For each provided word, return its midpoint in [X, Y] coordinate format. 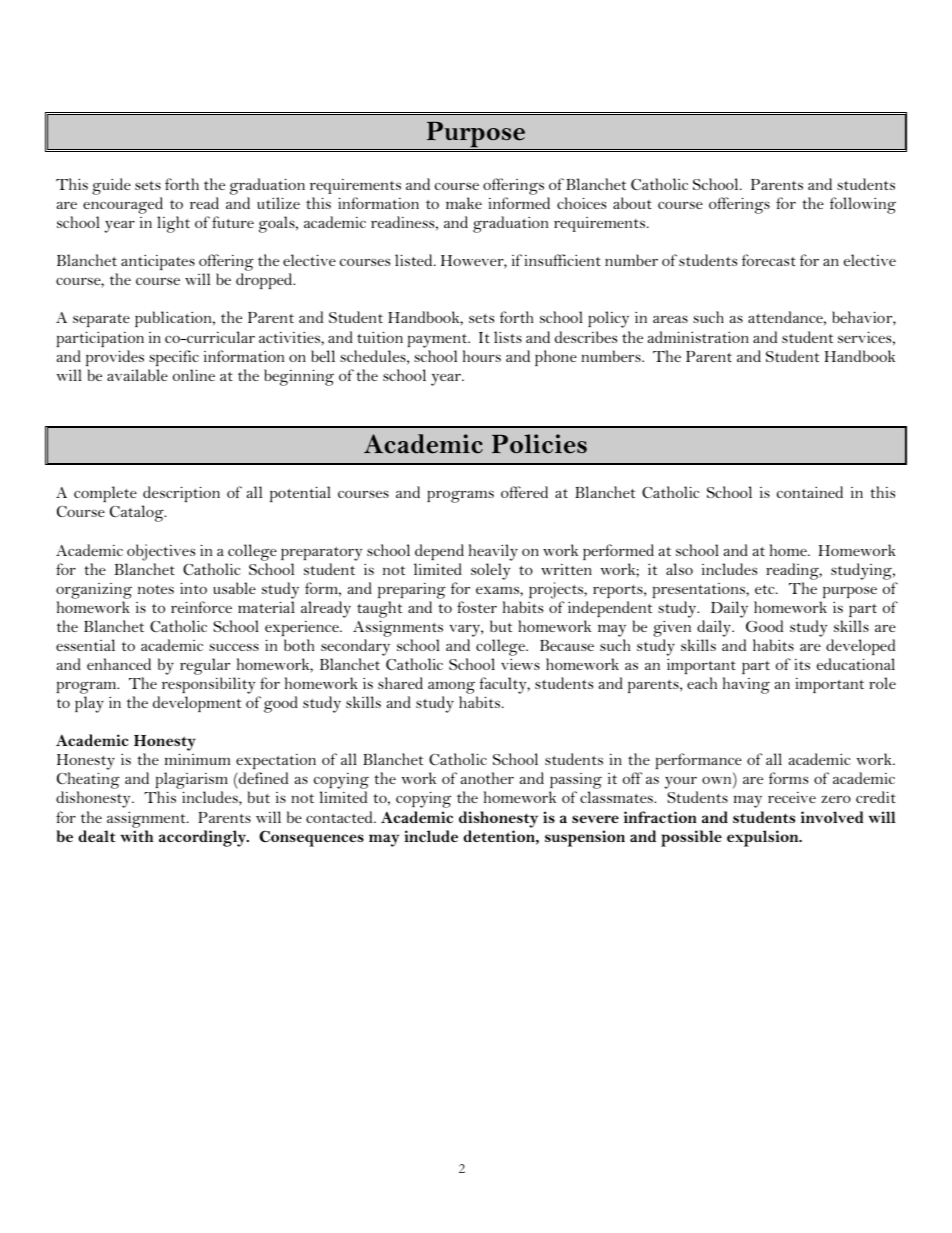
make [464, 203]
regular [205, 666]
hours [482, 356]
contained [810, 492]
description [181, 496]
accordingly [204, 838]
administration [698, 337]
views [520, 664]
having [746, 685]
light [173, 224]
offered [524, 492]
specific [174, 358]
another [487, 778]
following [863, 205]
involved [832, 817]
